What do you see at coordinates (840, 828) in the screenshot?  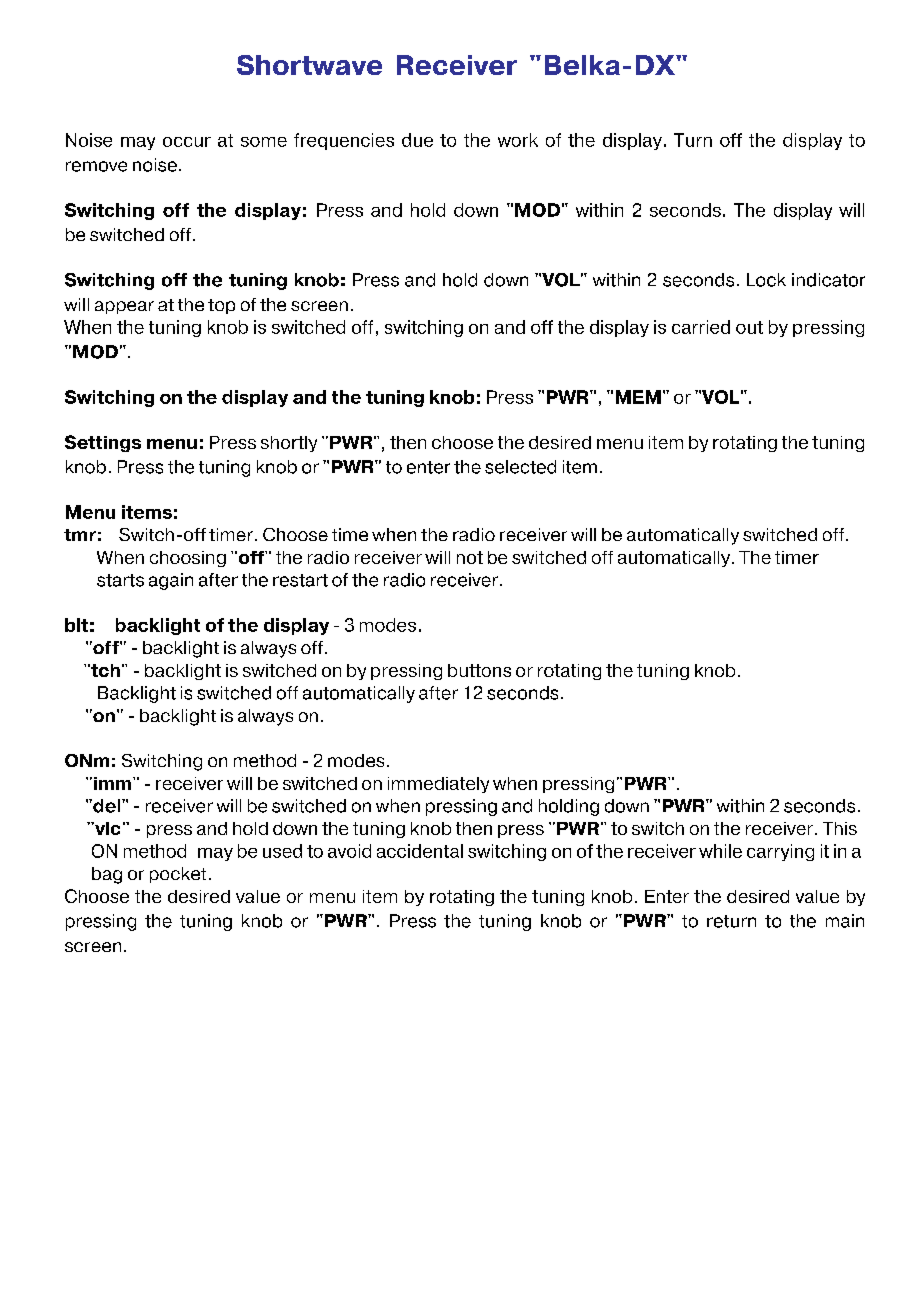 I see `This` at bounding box center [840, 828].
